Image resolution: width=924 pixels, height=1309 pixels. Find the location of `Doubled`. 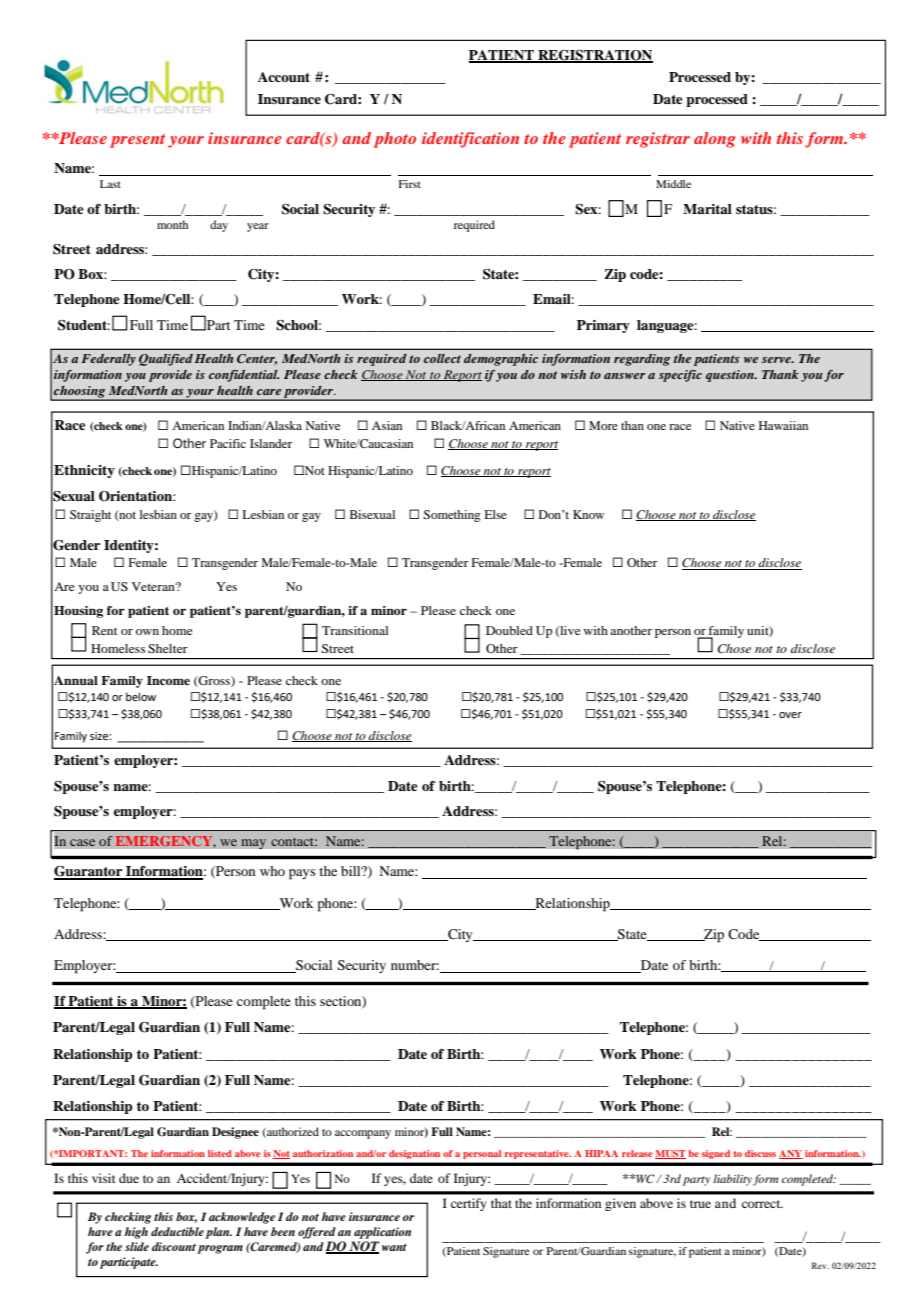

Doubled is located at coordinates (509, 630).
